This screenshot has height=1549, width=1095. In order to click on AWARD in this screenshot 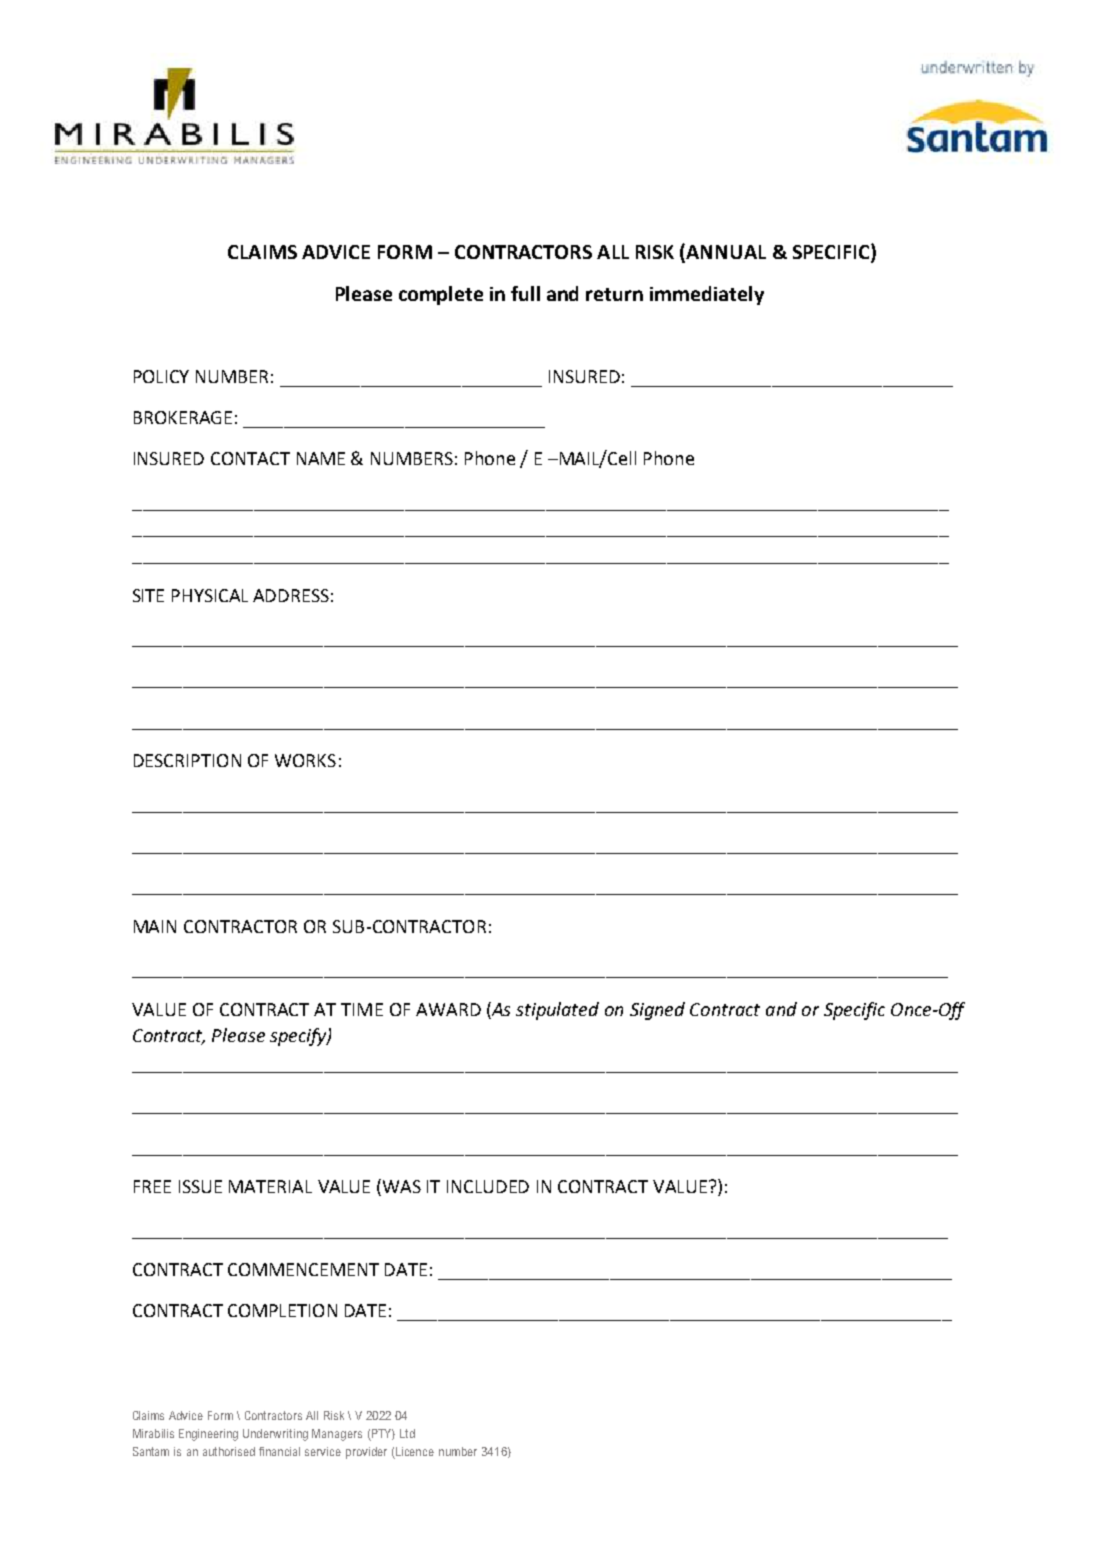, I will do `click(448, 1009)`.
